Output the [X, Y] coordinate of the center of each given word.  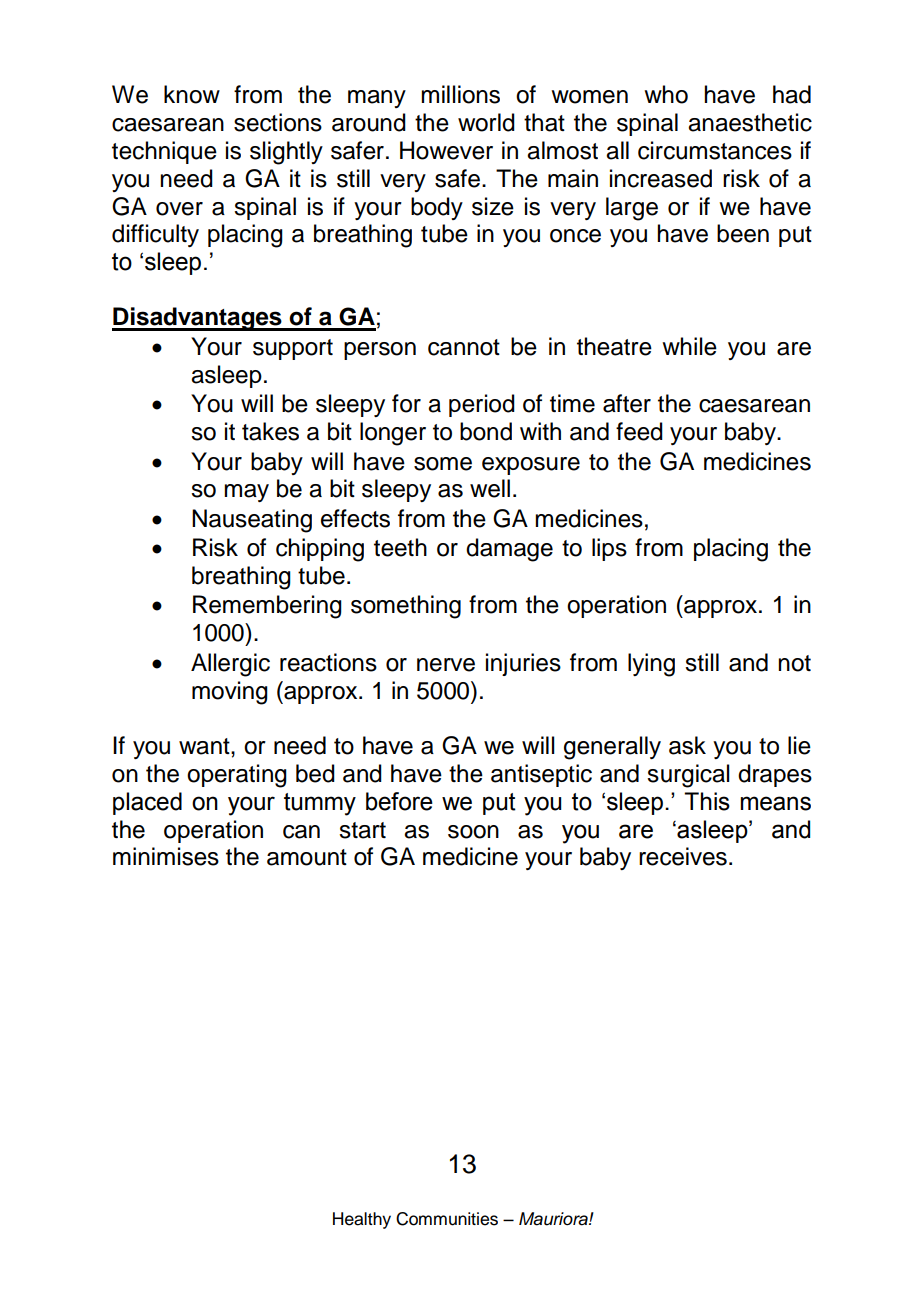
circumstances [715, 150]
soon [473, 832]
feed [639, 431]
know [192, 94]
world [486, 122]
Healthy [362, 1220]
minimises [166, 856]
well [490, 488]
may [246, 493]
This [707, 801]
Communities [447, 1219]
